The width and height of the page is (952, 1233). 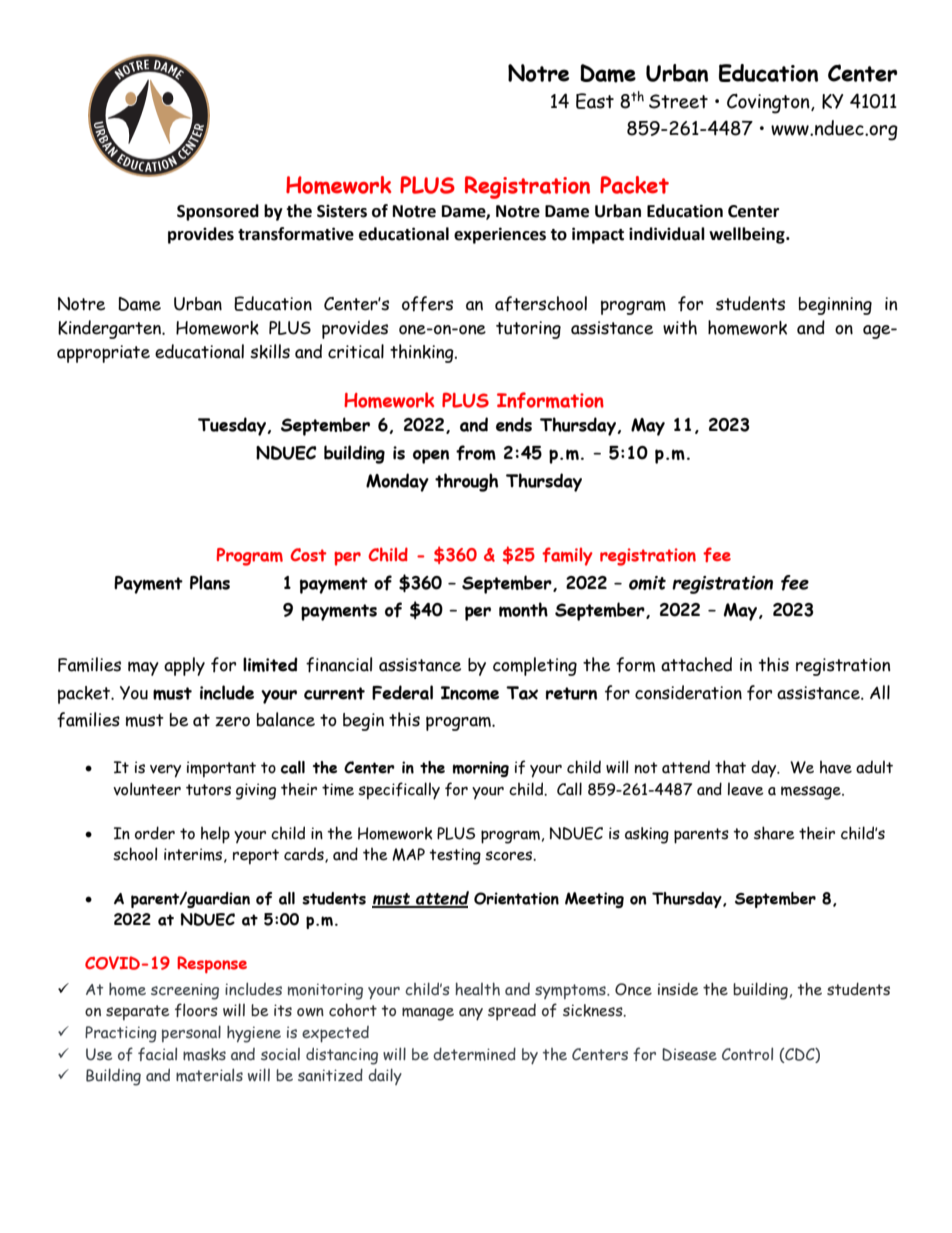 I want to click on help, so click(x=215, y=835).
